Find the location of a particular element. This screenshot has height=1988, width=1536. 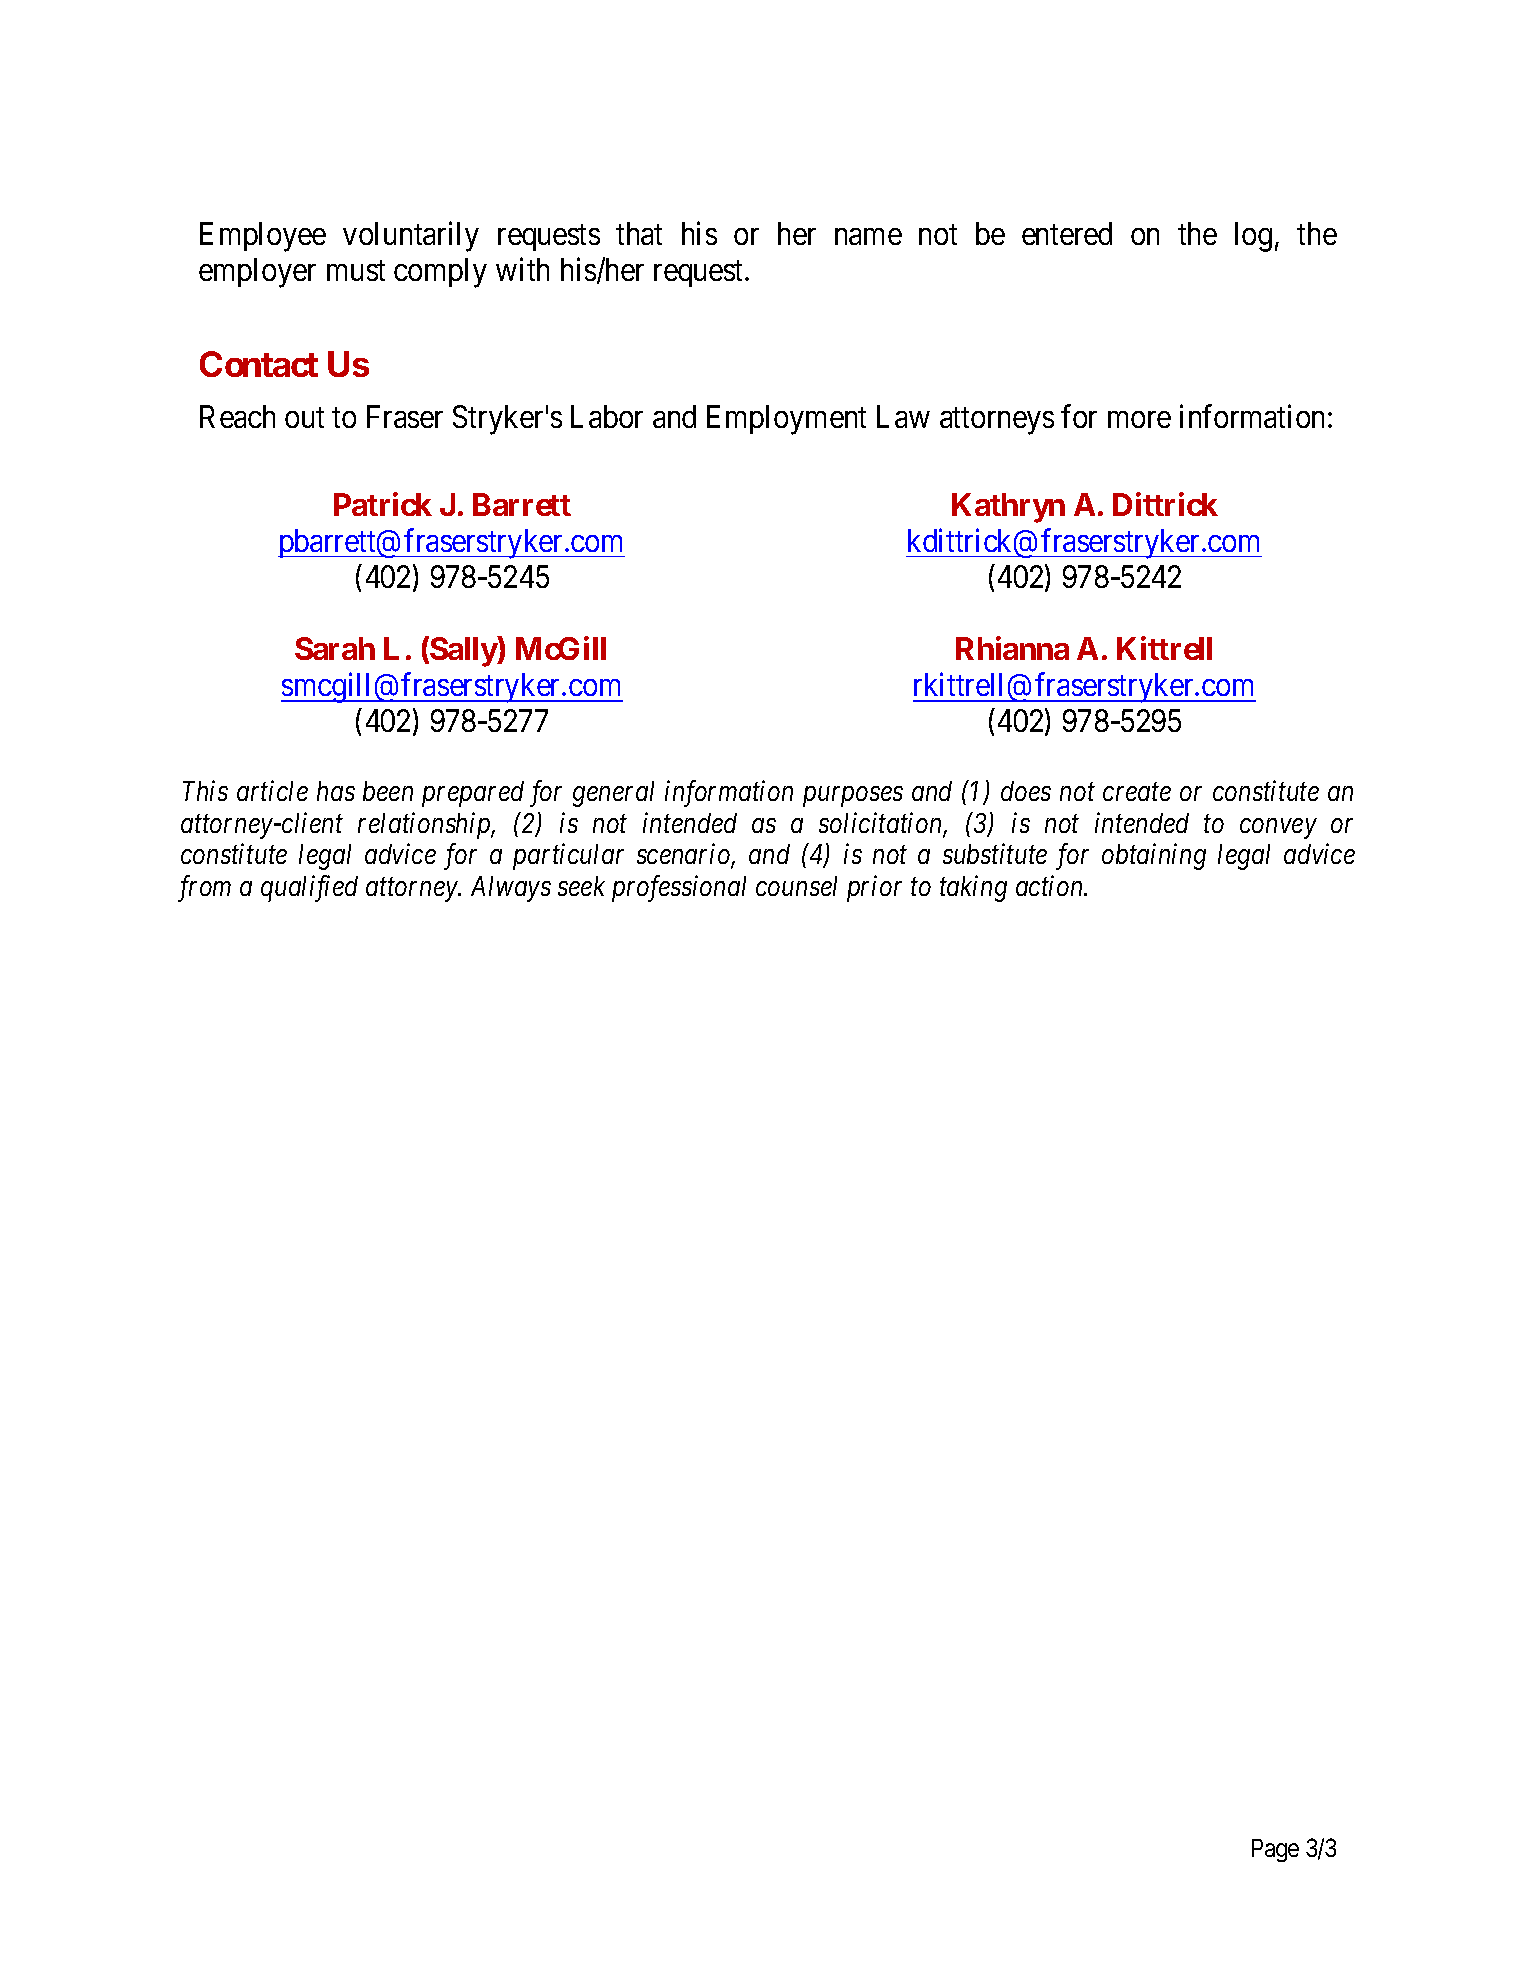

qualified is located at coordinates (309, 888).
